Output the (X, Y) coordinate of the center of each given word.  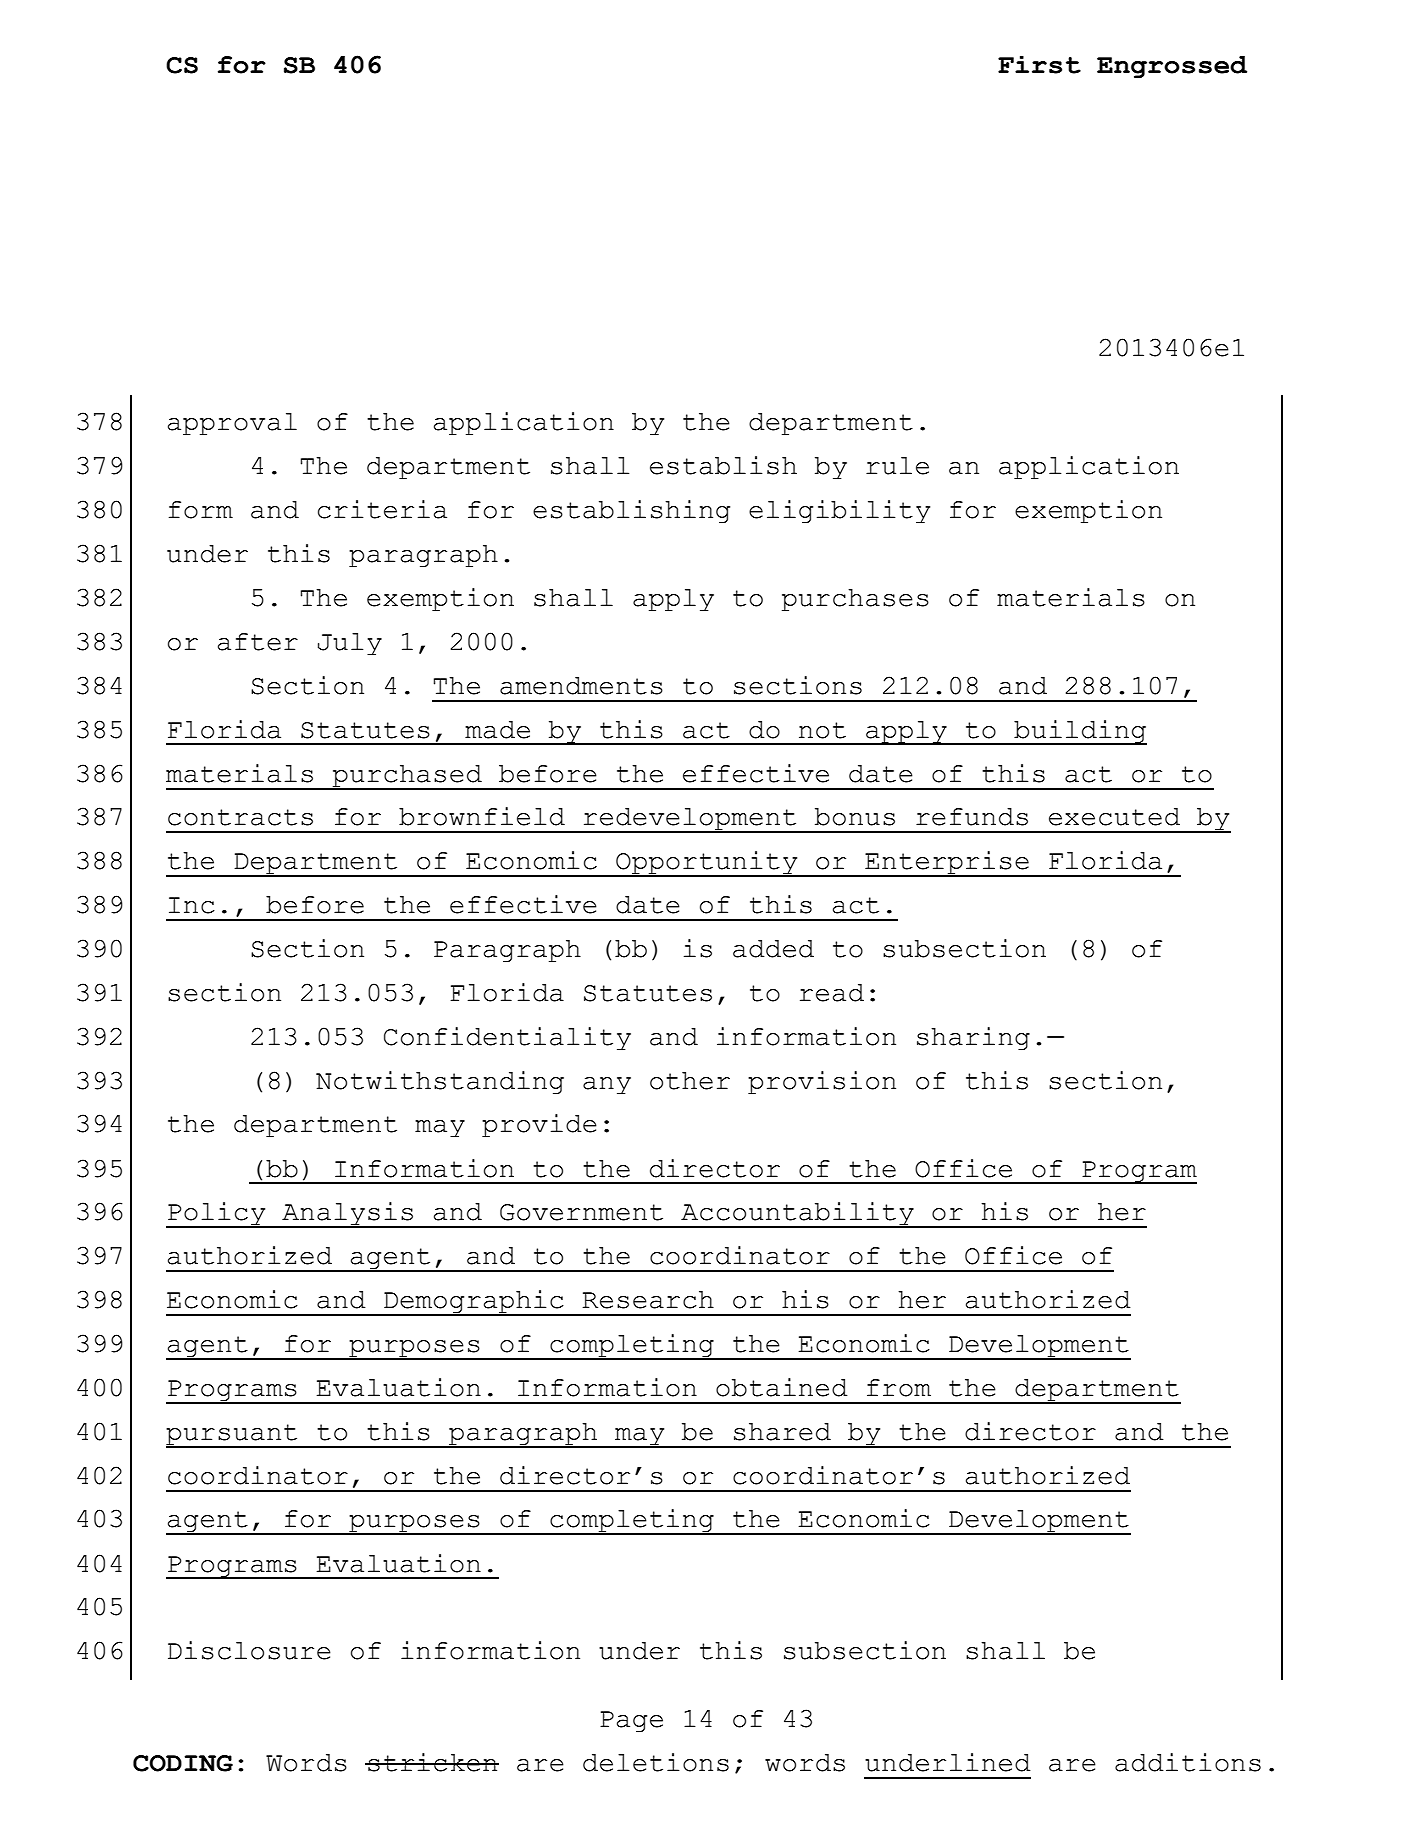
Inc (192, 905)
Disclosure (249, 1650)
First (1039, 65)
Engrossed (1172, 67)
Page (631, 1722)
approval (232, 424)
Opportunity (707, 864)
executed (1114, 817)
